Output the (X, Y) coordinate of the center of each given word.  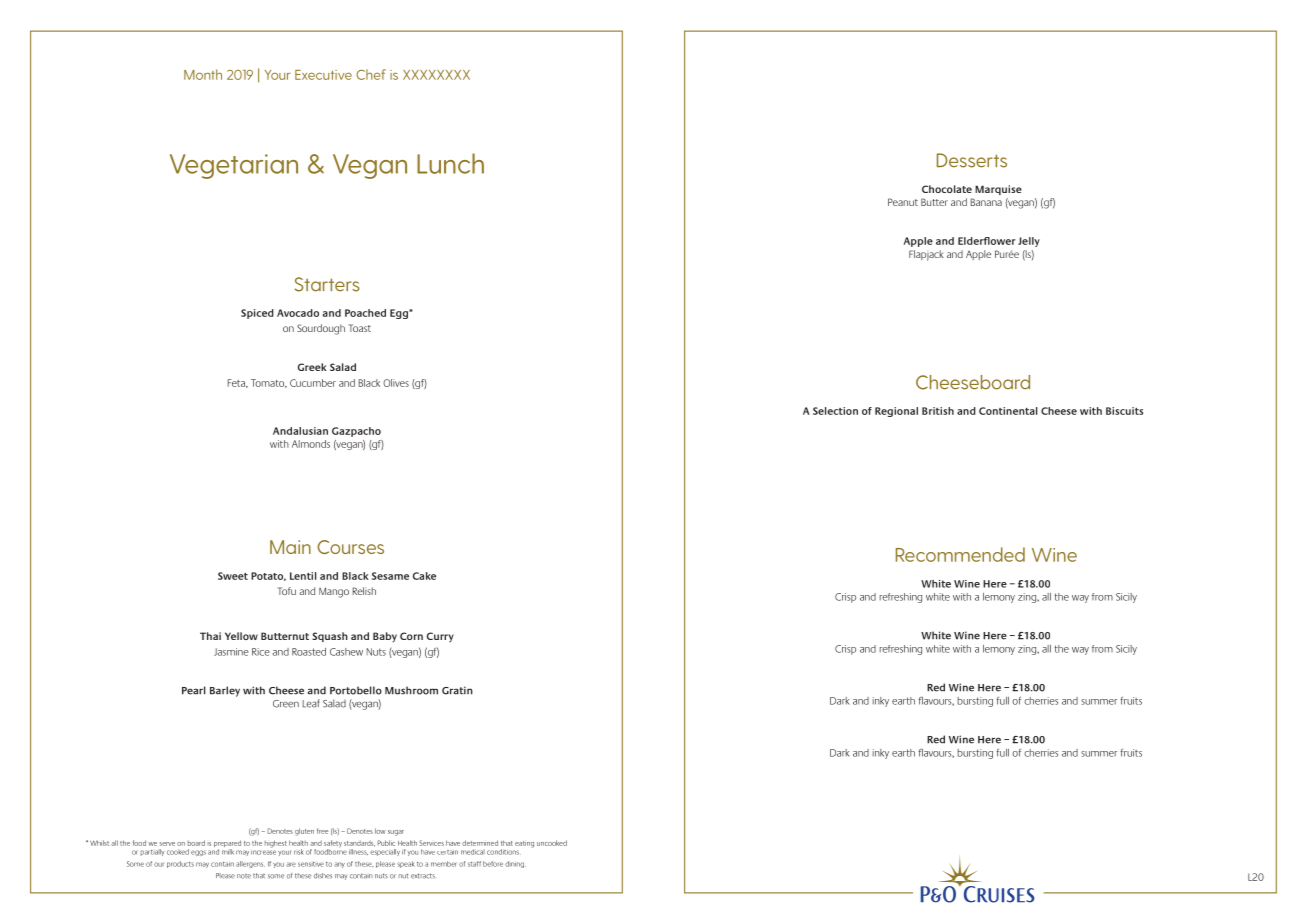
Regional (896, 412)
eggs (198, 853)
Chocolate (947, 189)
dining (515, 864)
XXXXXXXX (436, 75)
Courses (350, 547)
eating (524, 844)
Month (203, 74)
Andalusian (300, 431)
